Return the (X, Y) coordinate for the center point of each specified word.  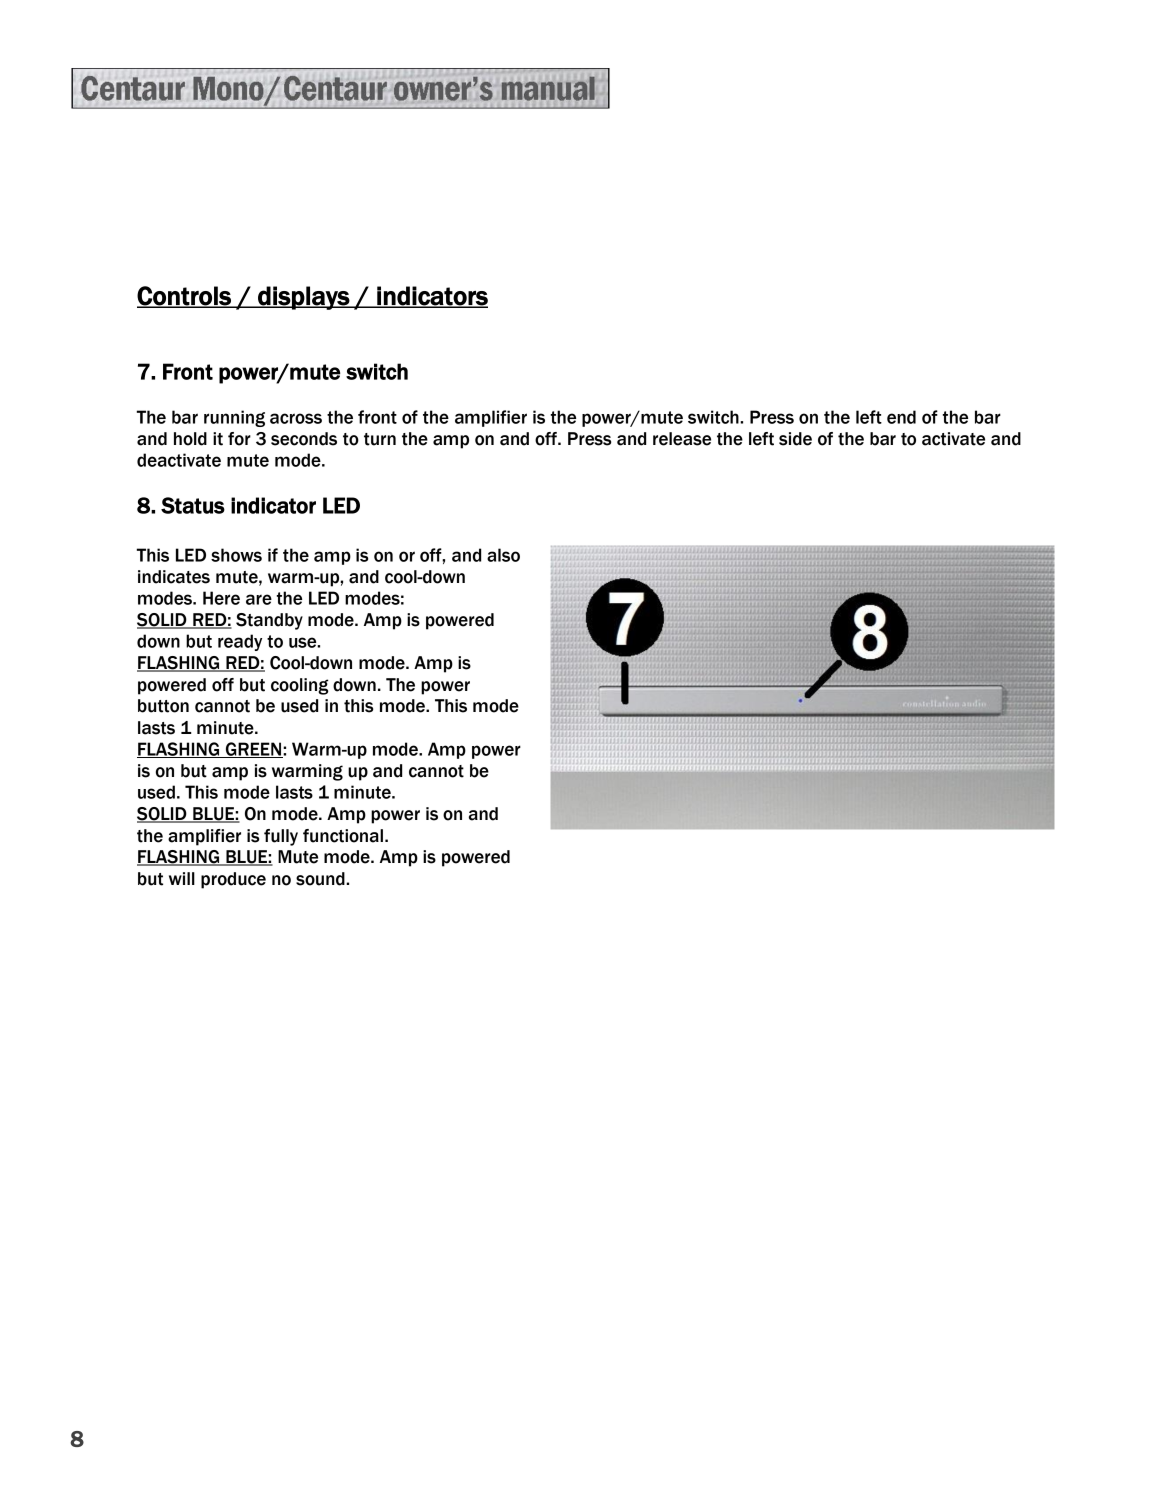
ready (240, 642)
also (503, 555)
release (682, 439)
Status (193, 505)
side (795, 439)
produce (233, 880)
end (901, 417)
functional (343, 836)
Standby (269, 621)
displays (303, 298)
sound (321, 879)
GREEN (253, 750)
